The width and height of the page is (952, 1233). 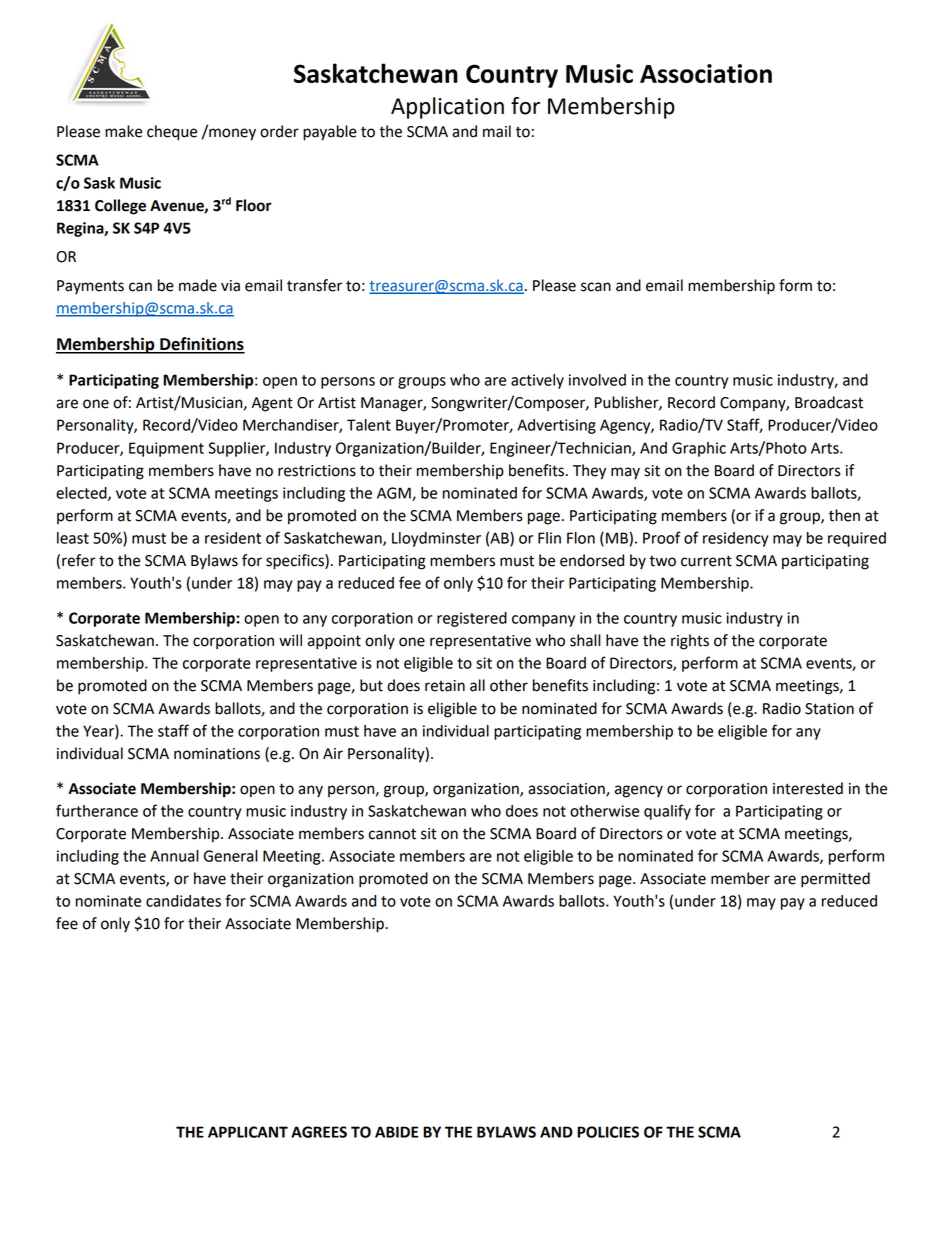 What do you see at coordinates (172, 133) in the page?
I see `cheque` at bounding box center [172, 133].
